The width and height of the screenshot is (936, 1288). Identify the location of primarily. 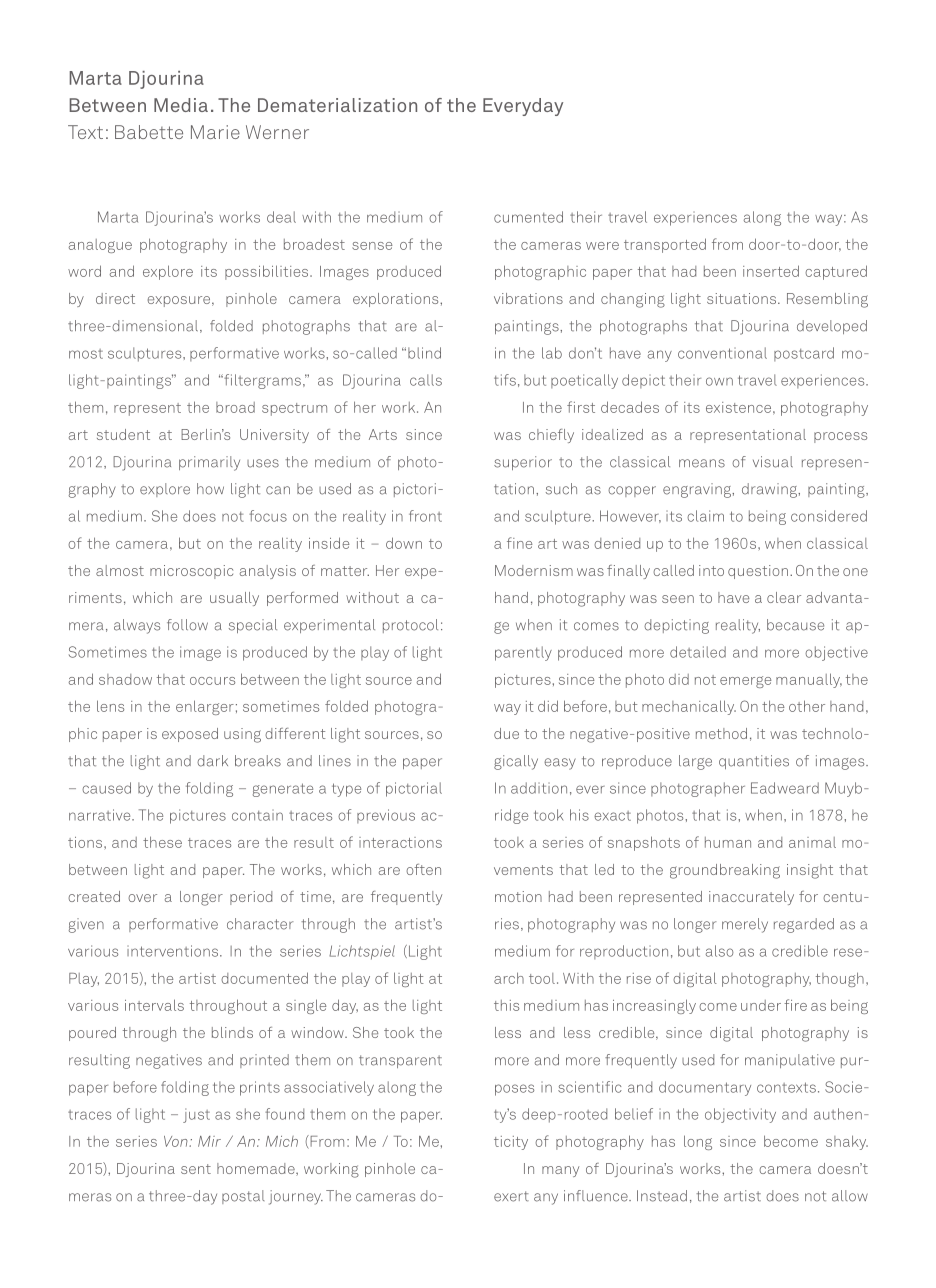
(209, 463).
